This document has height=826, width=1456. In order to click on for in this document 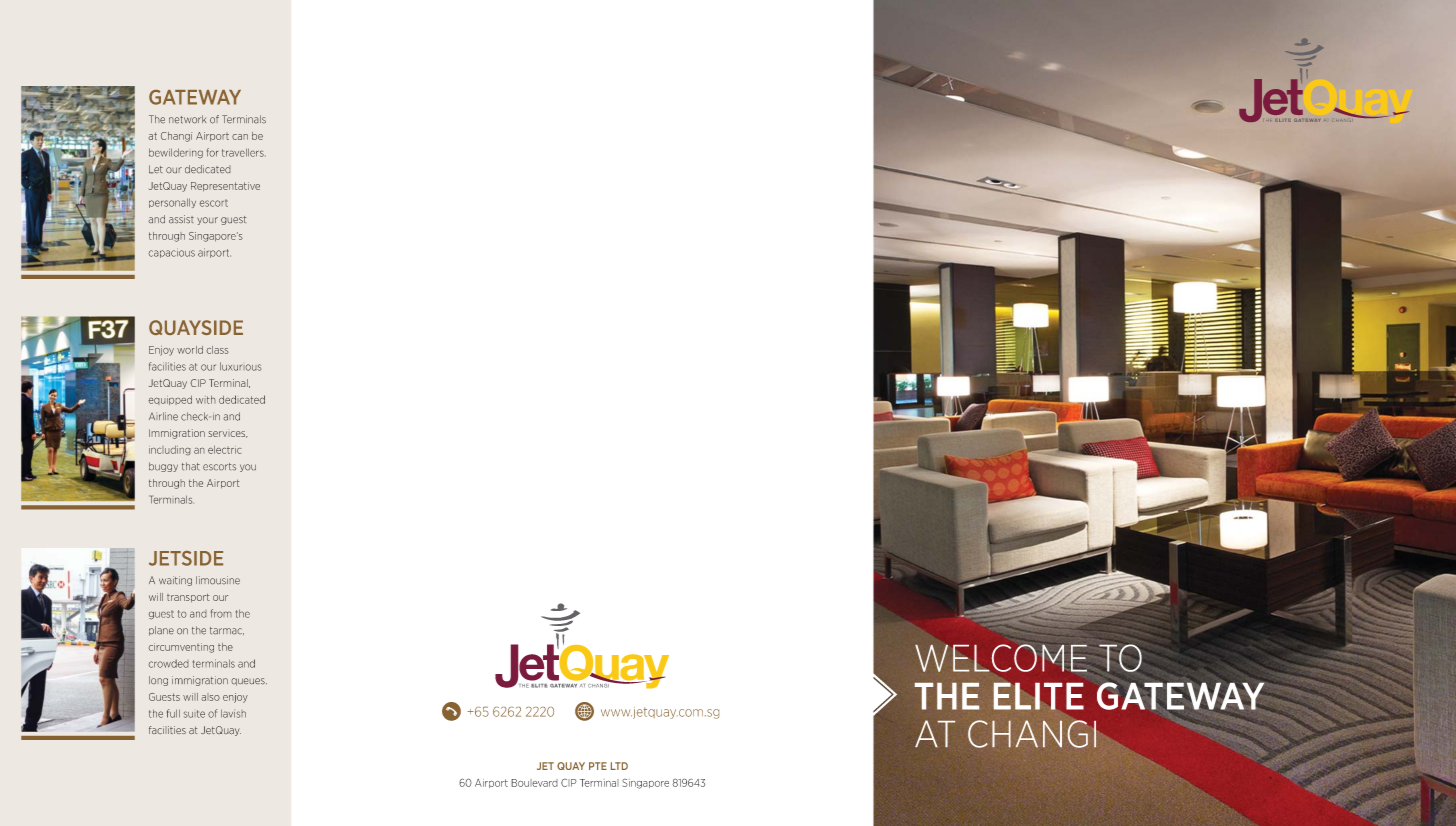, I will do `click(212, 152)`.
